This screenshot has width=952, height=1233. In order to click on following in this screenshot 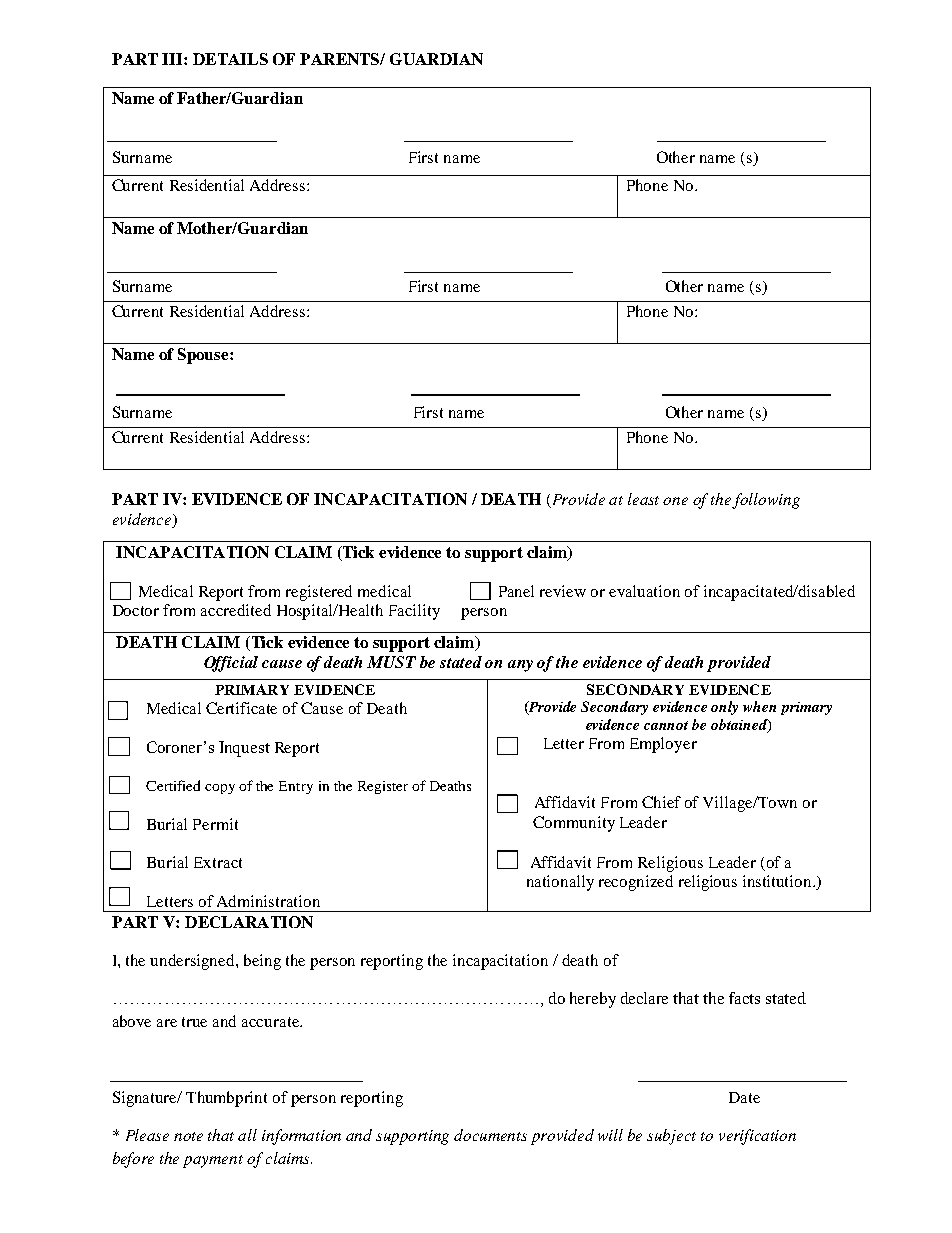, I will do `click(766, 501)`.
